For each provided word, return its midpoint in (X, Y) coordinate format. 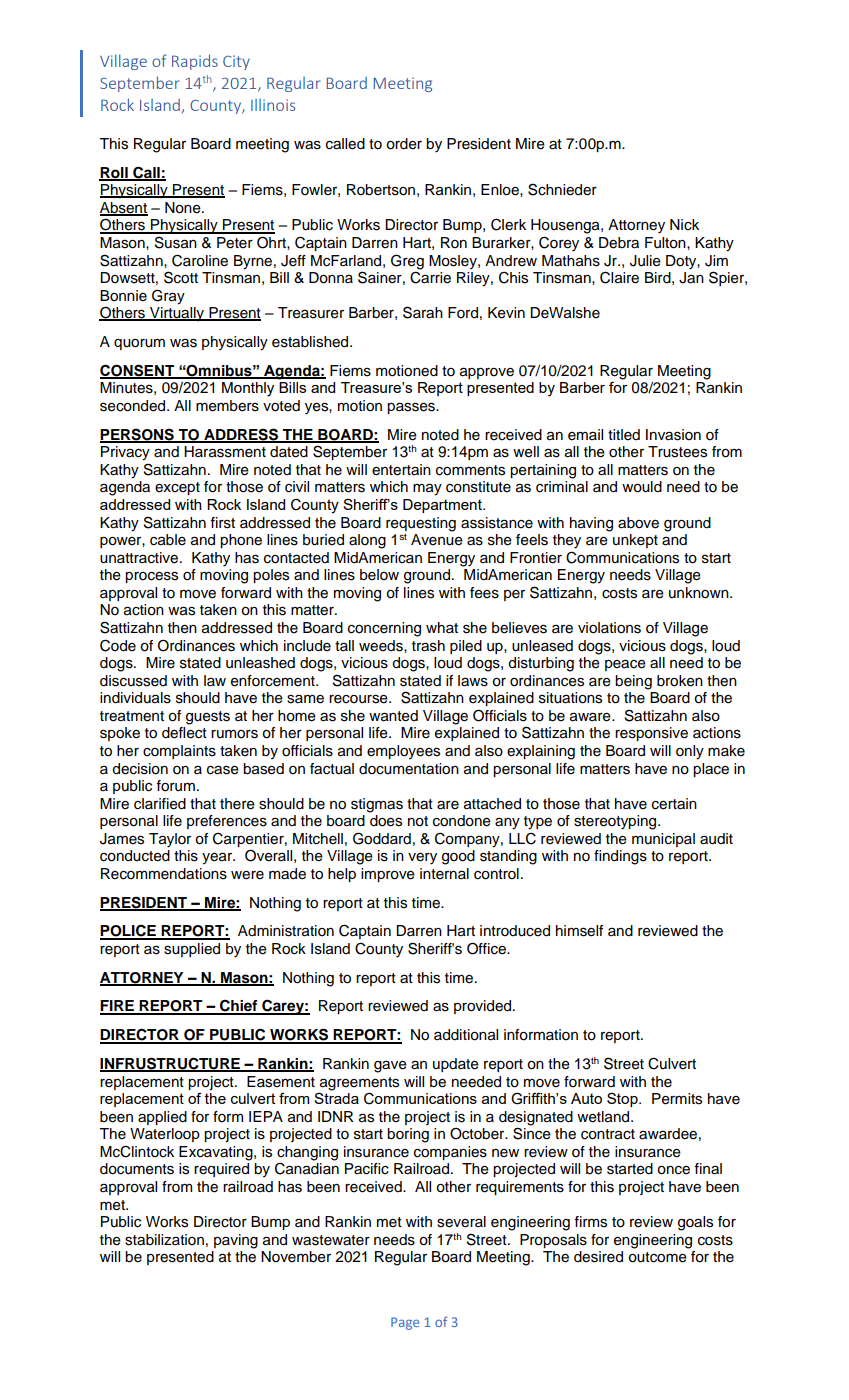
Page (405, 1323)
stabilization (164, 1240)
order (404, 144)
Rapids (195, 62)
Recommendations (164, 874)
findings (620, 857)
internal (444, 874)
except (177, 488)
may (427, 489)
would (642, 487)
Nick (684, 225)
